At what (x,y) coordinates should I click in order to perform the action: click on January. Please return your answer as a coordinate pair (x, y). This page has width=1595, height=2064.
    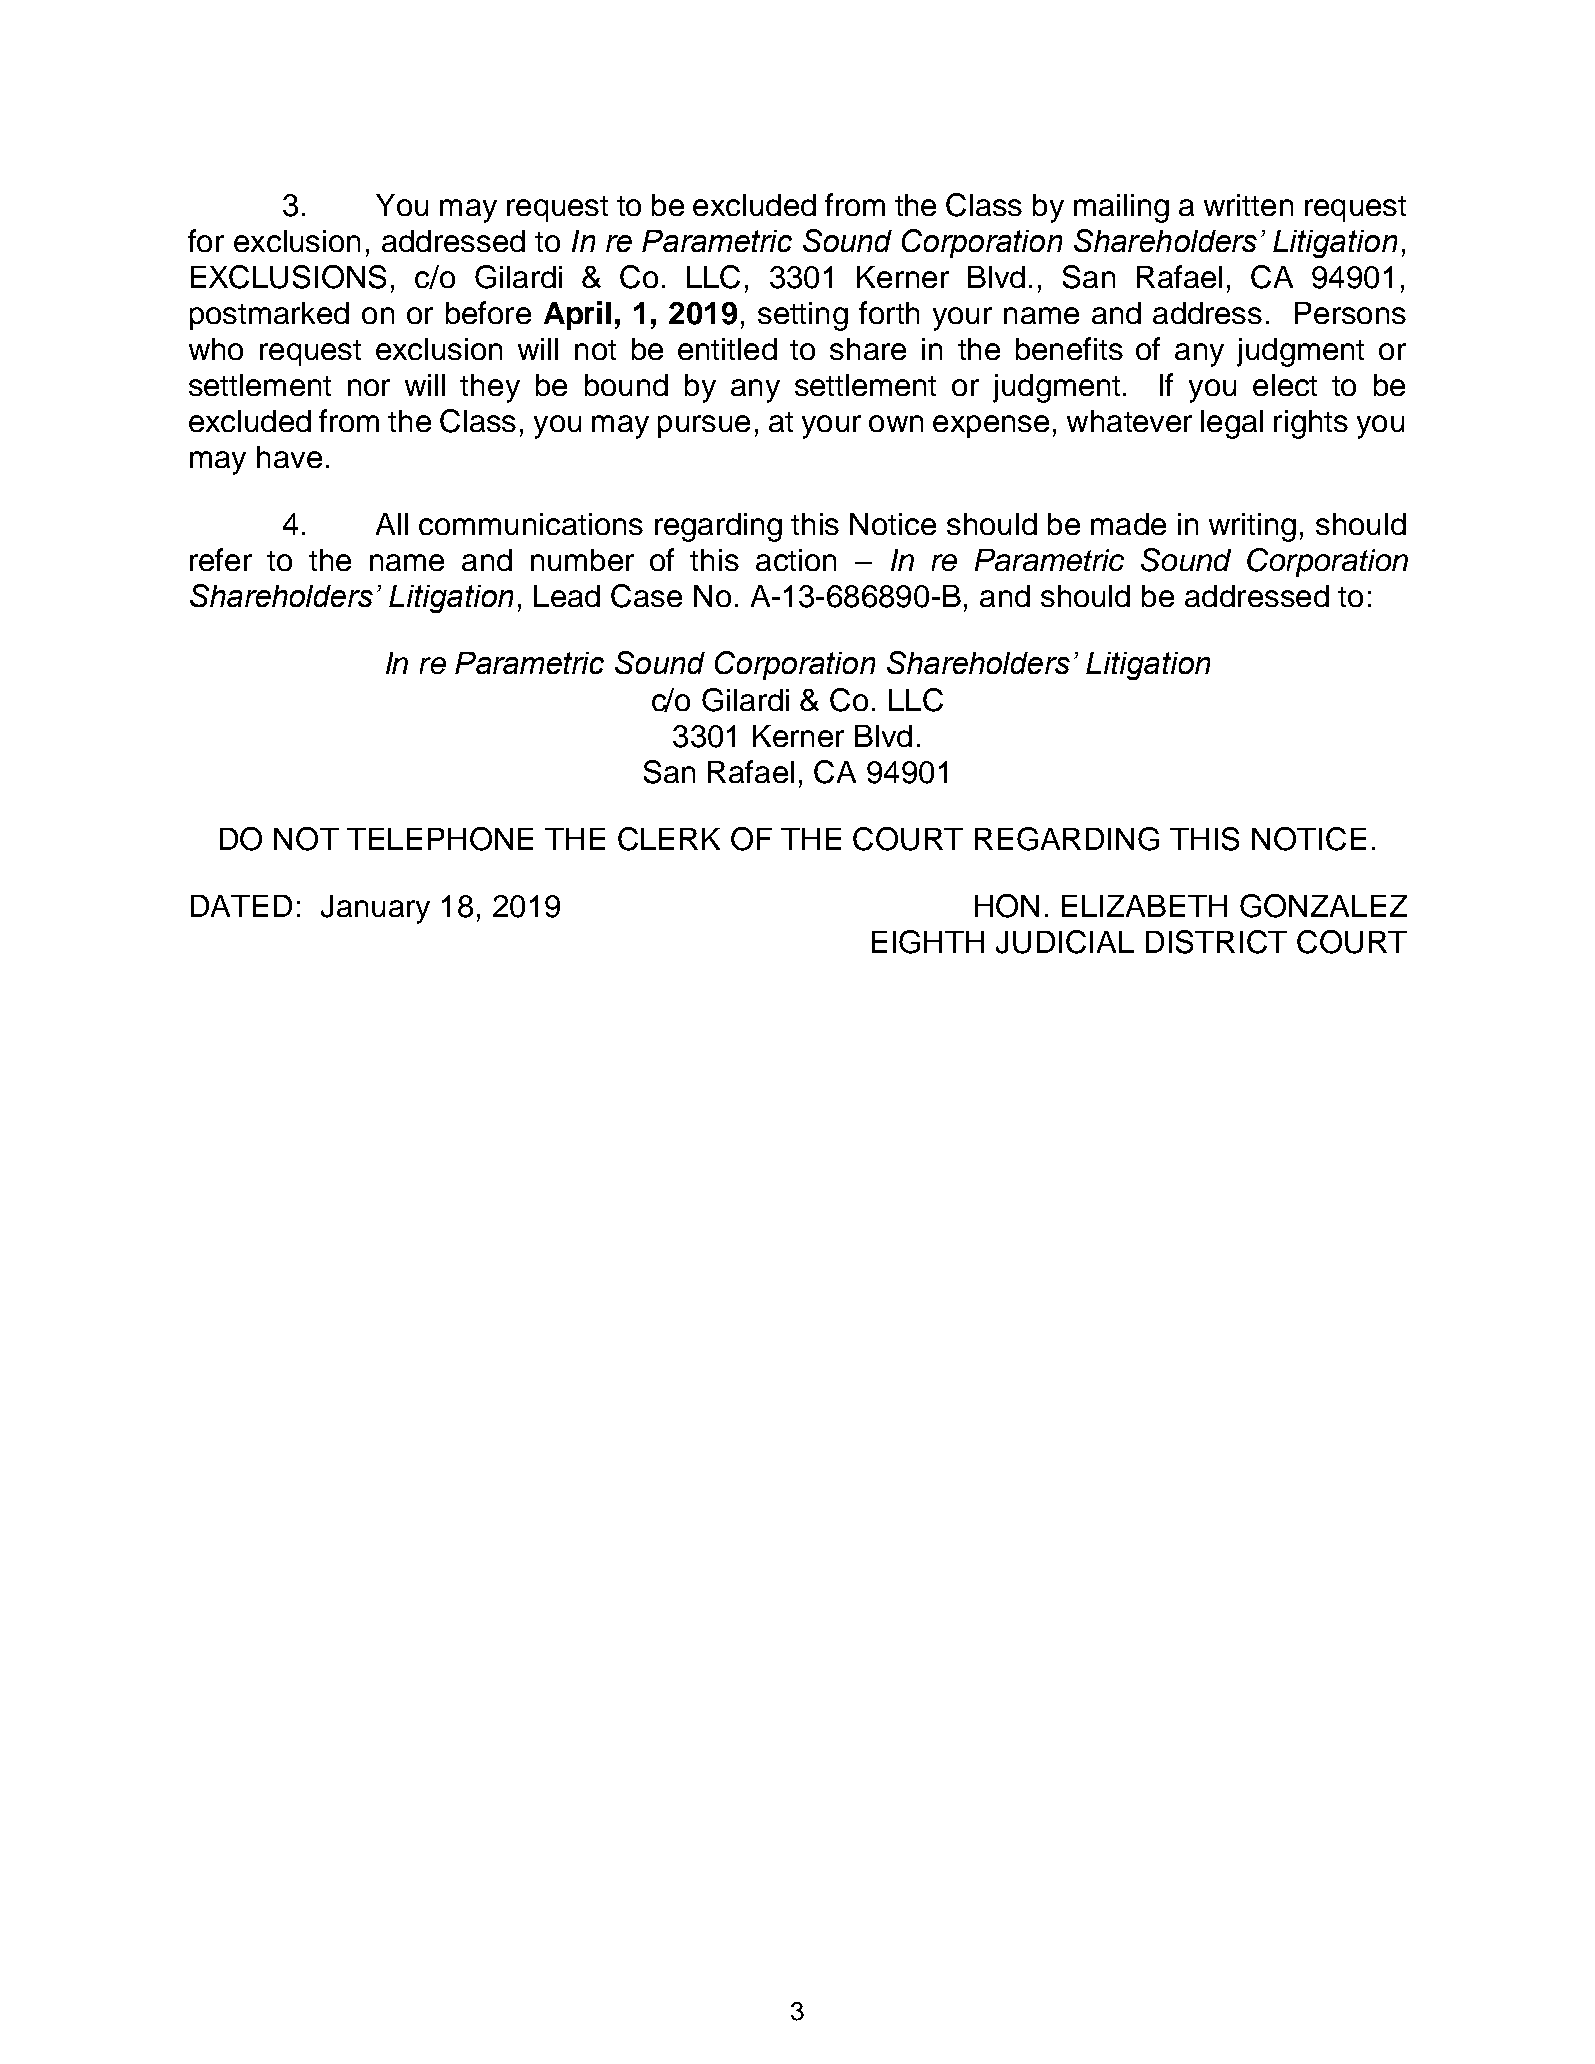
    Looking at the image, I should click on (375, 909).
